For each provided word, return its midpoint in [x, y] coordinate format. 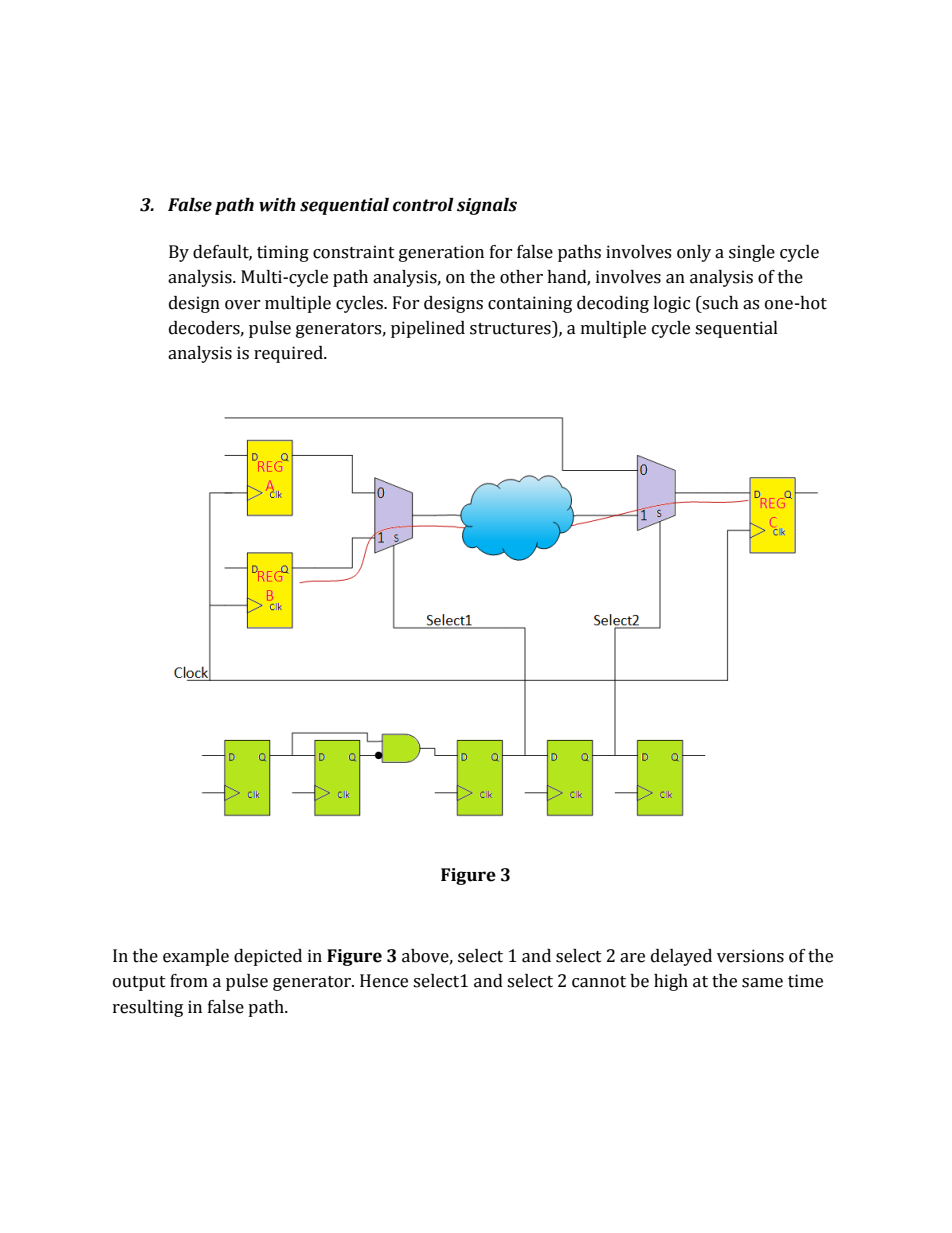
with [277, 205]
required [289, 354]
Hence [384, 981]
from [189, 981]
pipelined [428, 329]
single [752, 253]
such [719, 303]
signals [487, 206]
